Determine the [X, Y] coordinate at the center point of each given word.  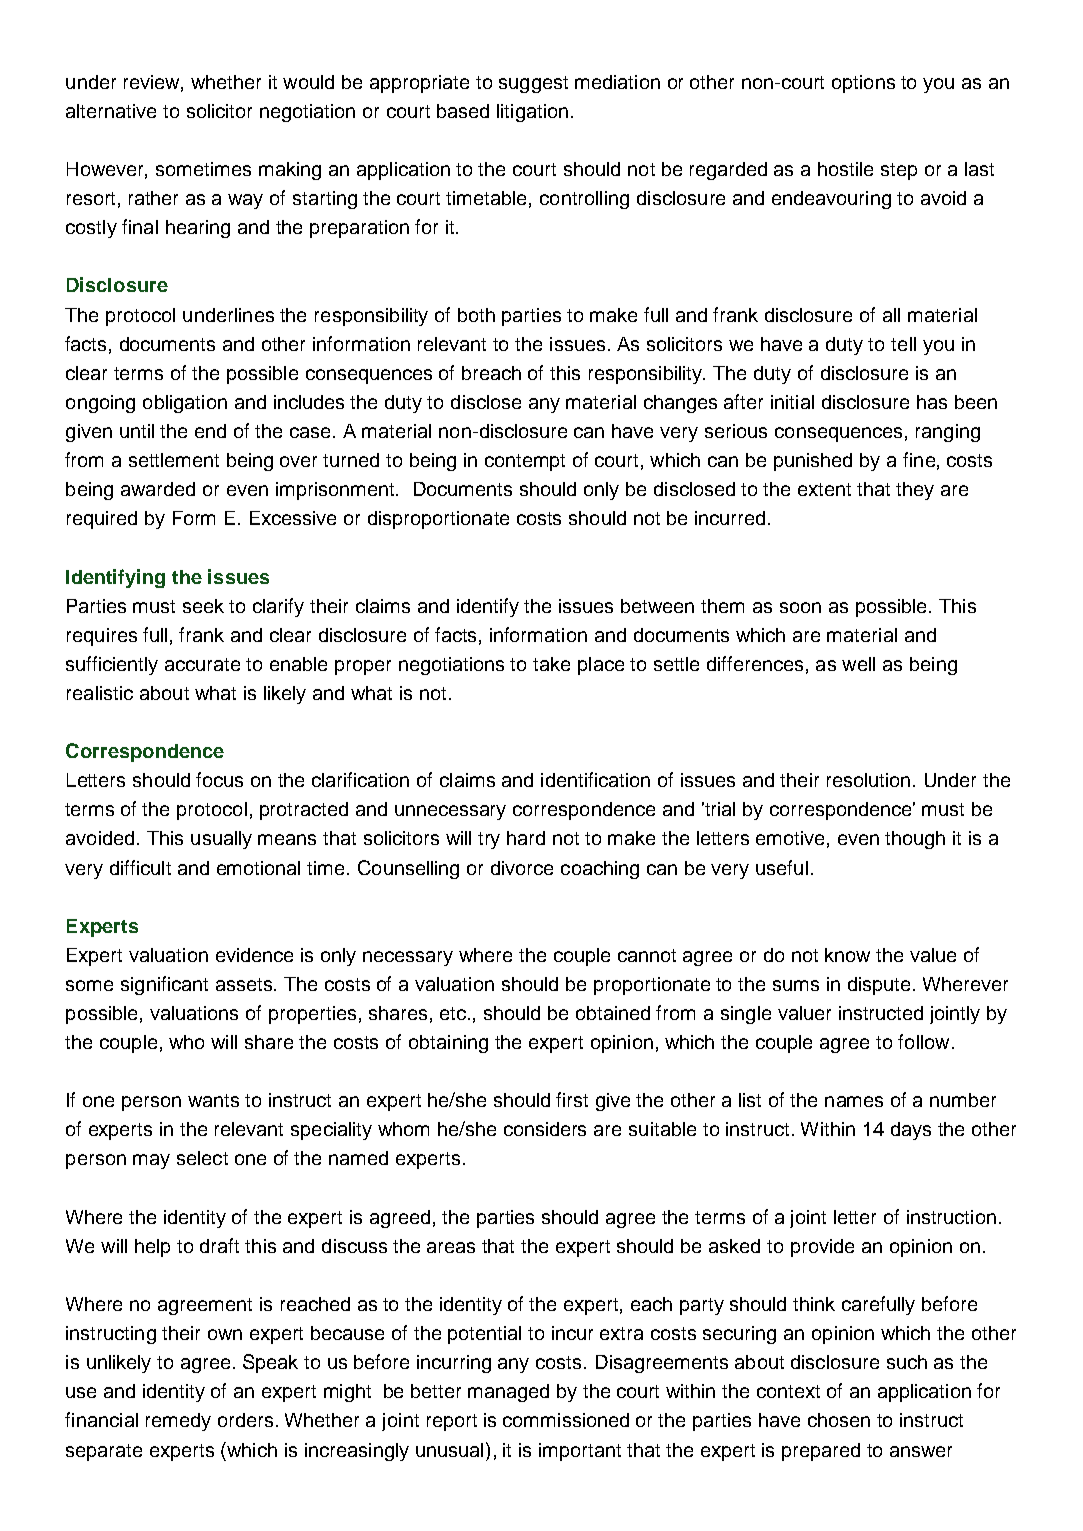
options [863, 84]
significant [164, 985]
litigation [532, 113]
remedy [178, 1422]
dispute [879, 986]
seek [203, 606]
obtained [613, 1013]
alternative [111, 111]
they [915, 491]
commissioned [566, 1420]
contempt [525, 462]
